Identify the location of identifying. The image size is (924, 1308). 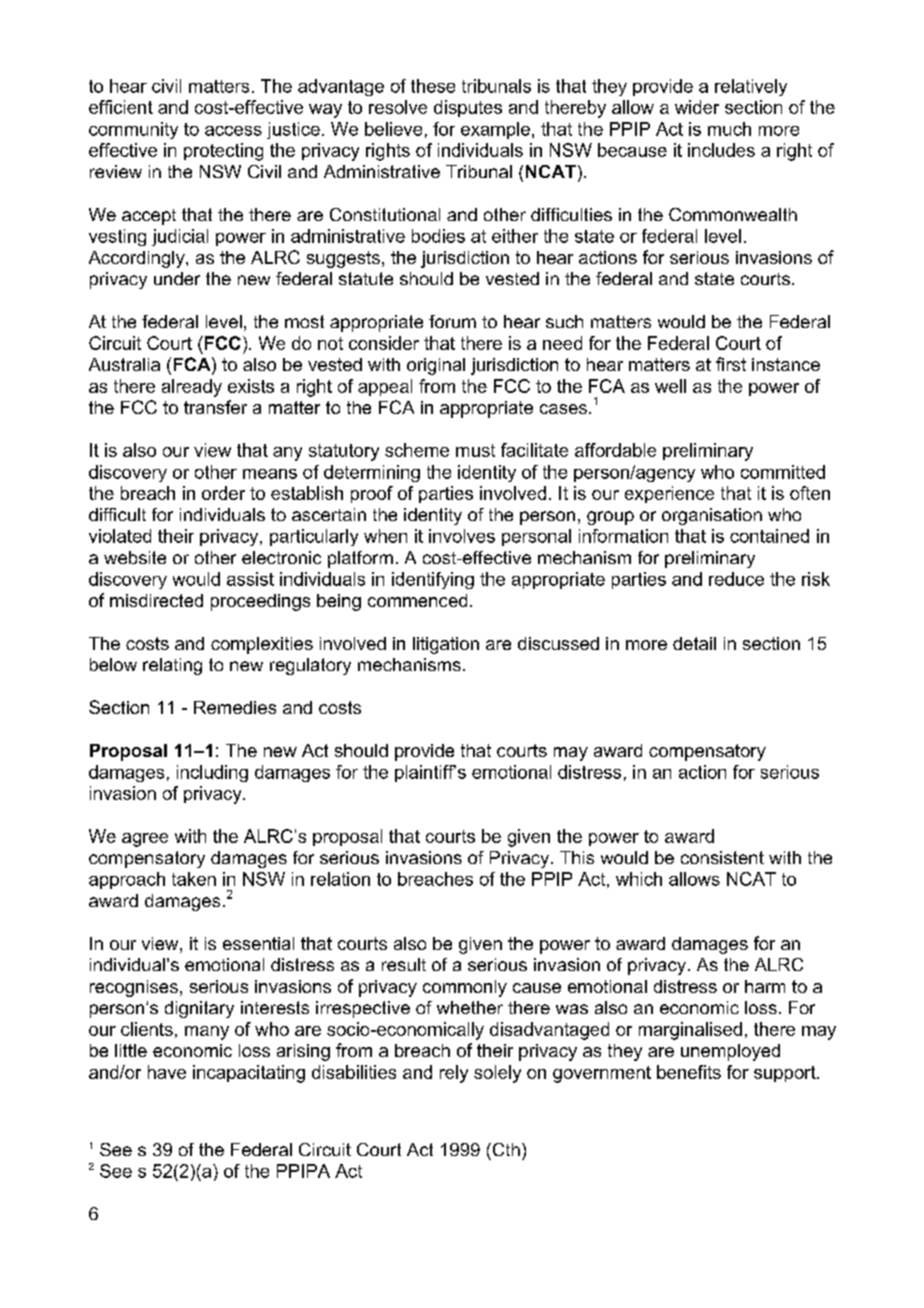
(433, 580).
